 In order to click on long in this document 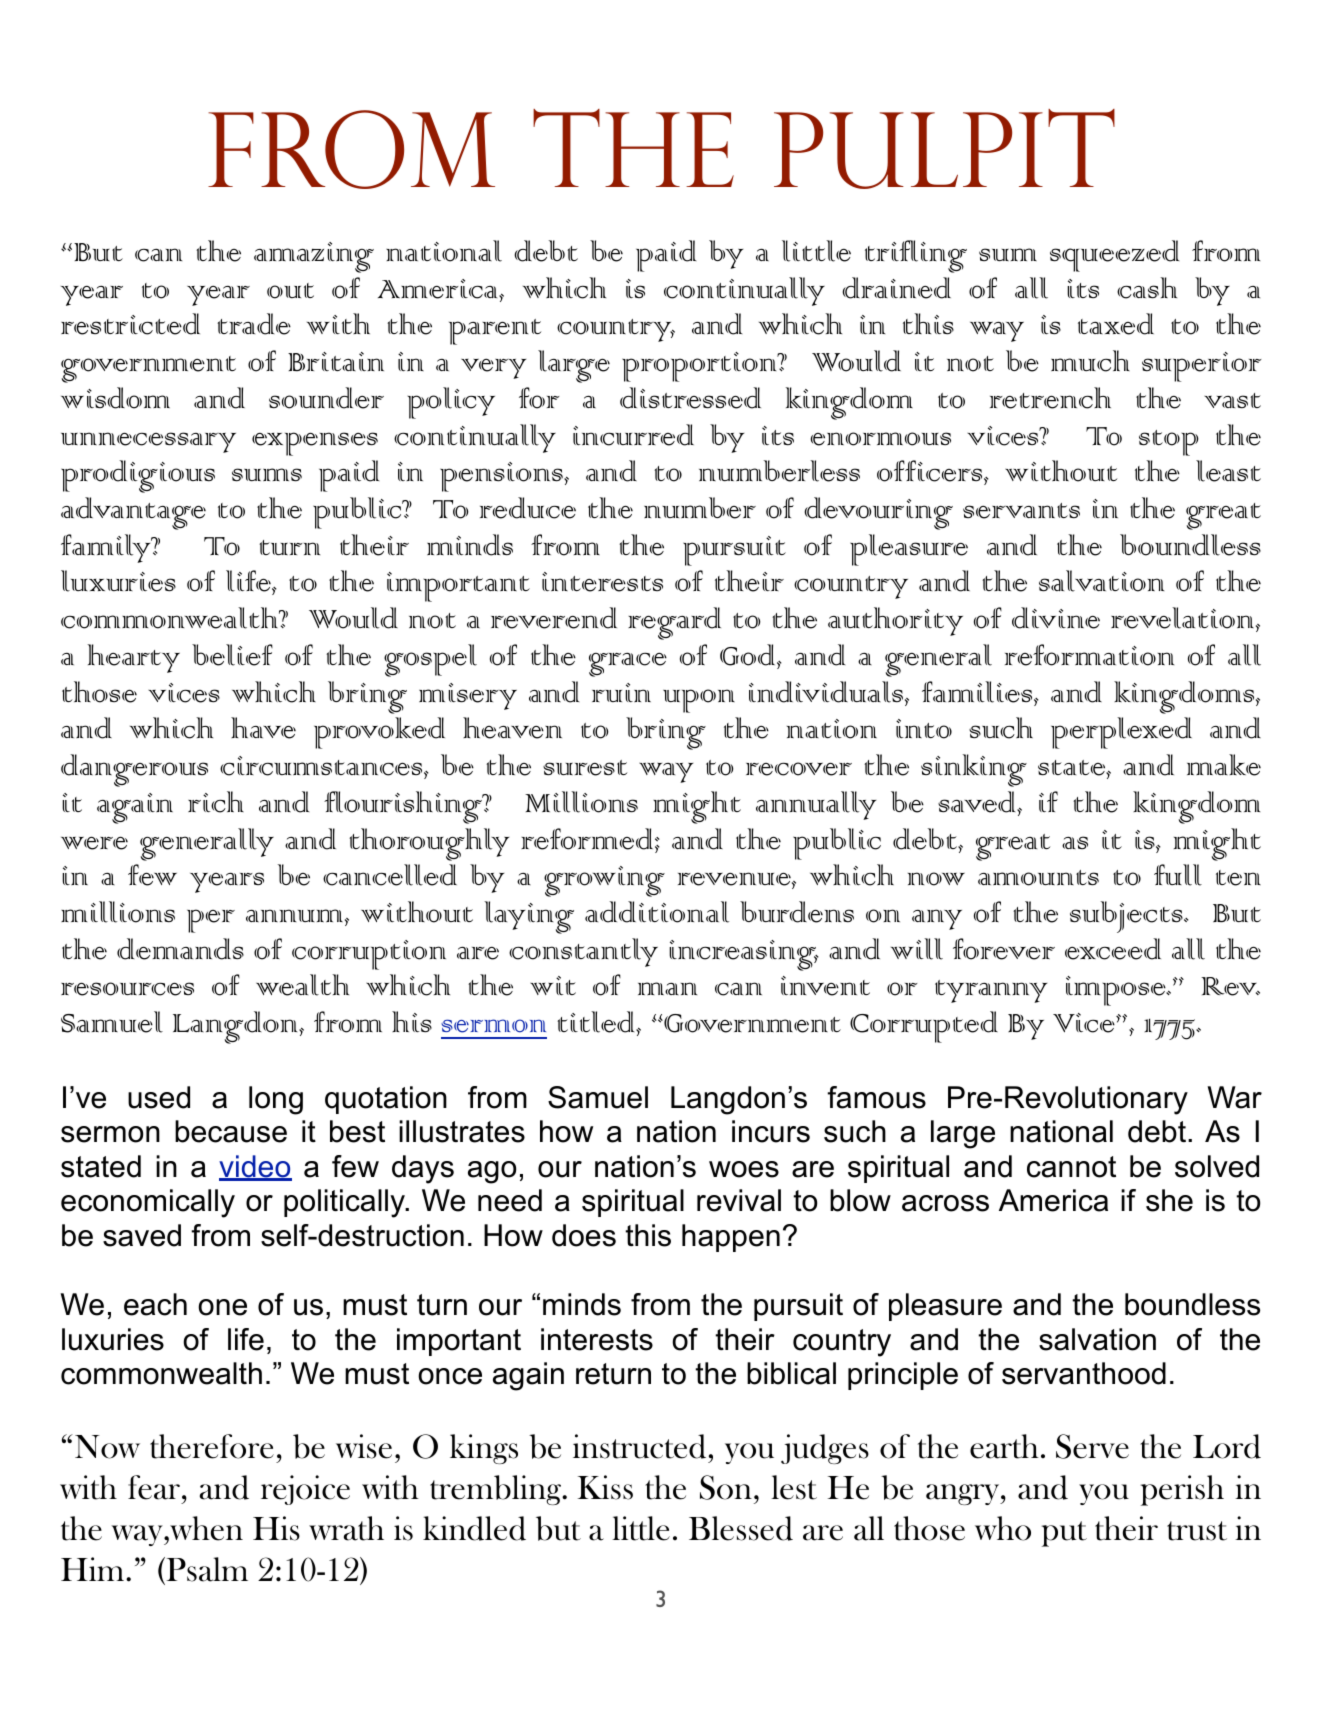, I will do `click(276, 1100)`.
